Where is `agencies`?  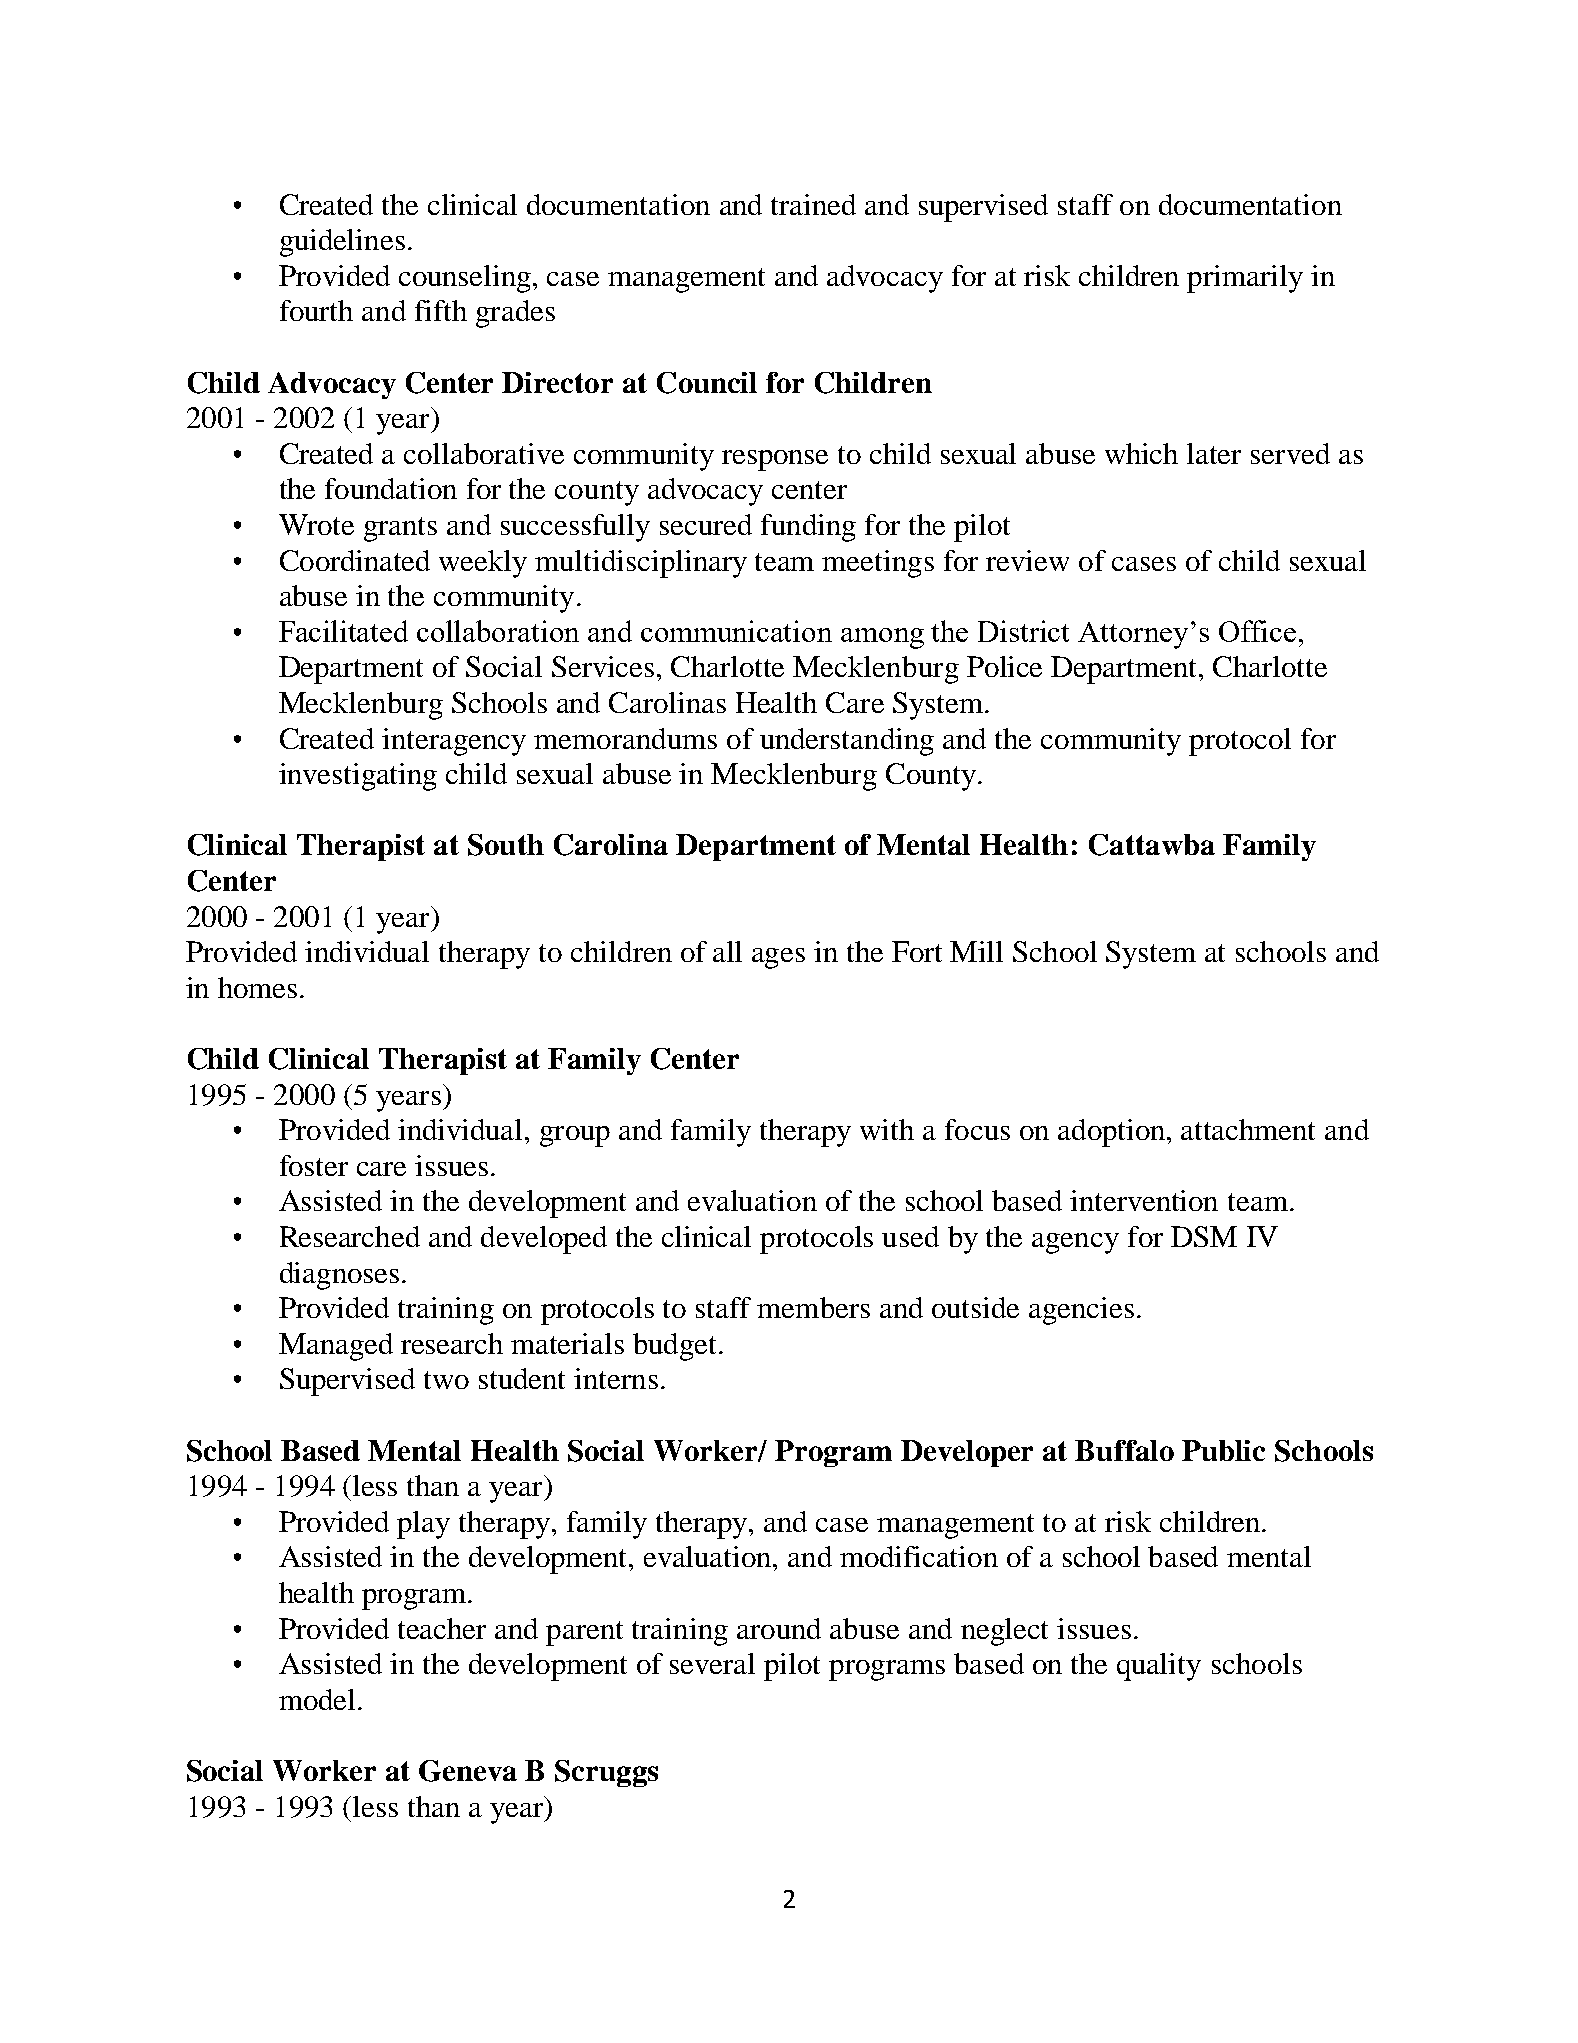
agencies is located at coordinates (1081, 1311).
